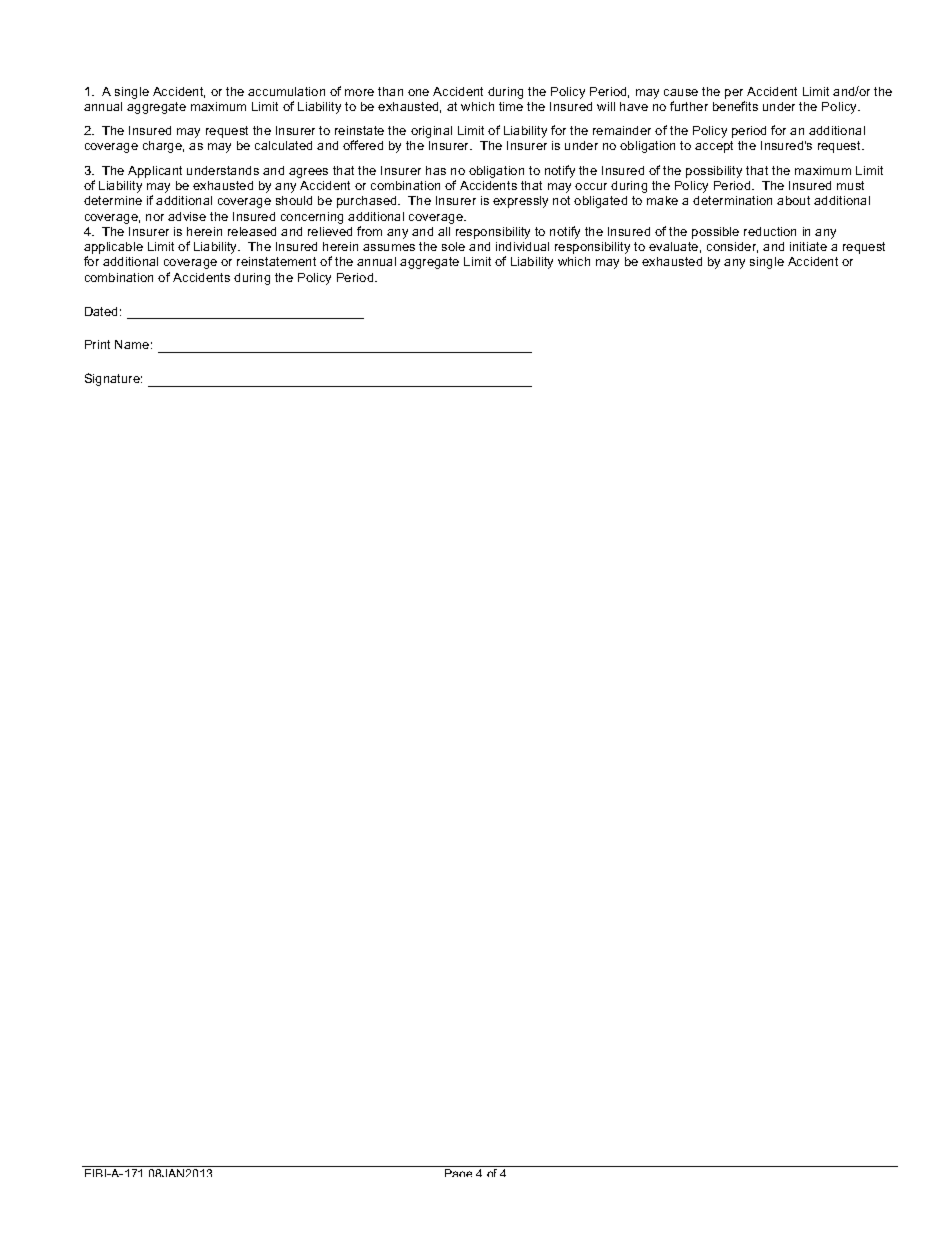 The image size is (952, 1233). I want to click on accumulation, so click(286, 91).
